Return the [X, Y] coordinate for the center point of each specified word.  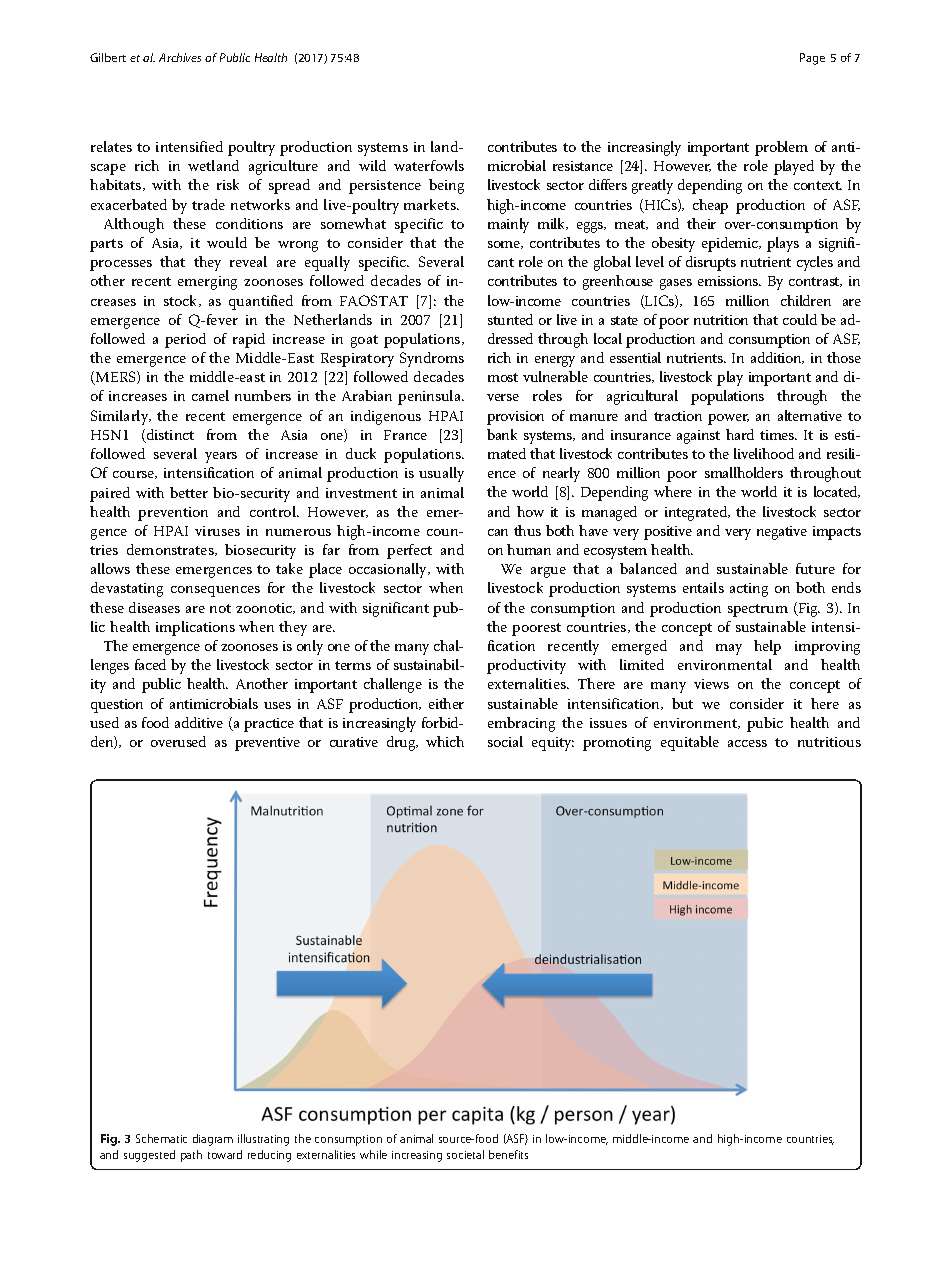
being [446, 186]
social [505, 741]
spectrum [758, 610]
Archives [180, 57]
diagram [213, 1140]
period [185, 340]
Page [812, 59]
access [747, 743]
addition [777, 358]
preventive [267, 744]
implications [195, 628]
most [503, 377]
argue [548, 572]
